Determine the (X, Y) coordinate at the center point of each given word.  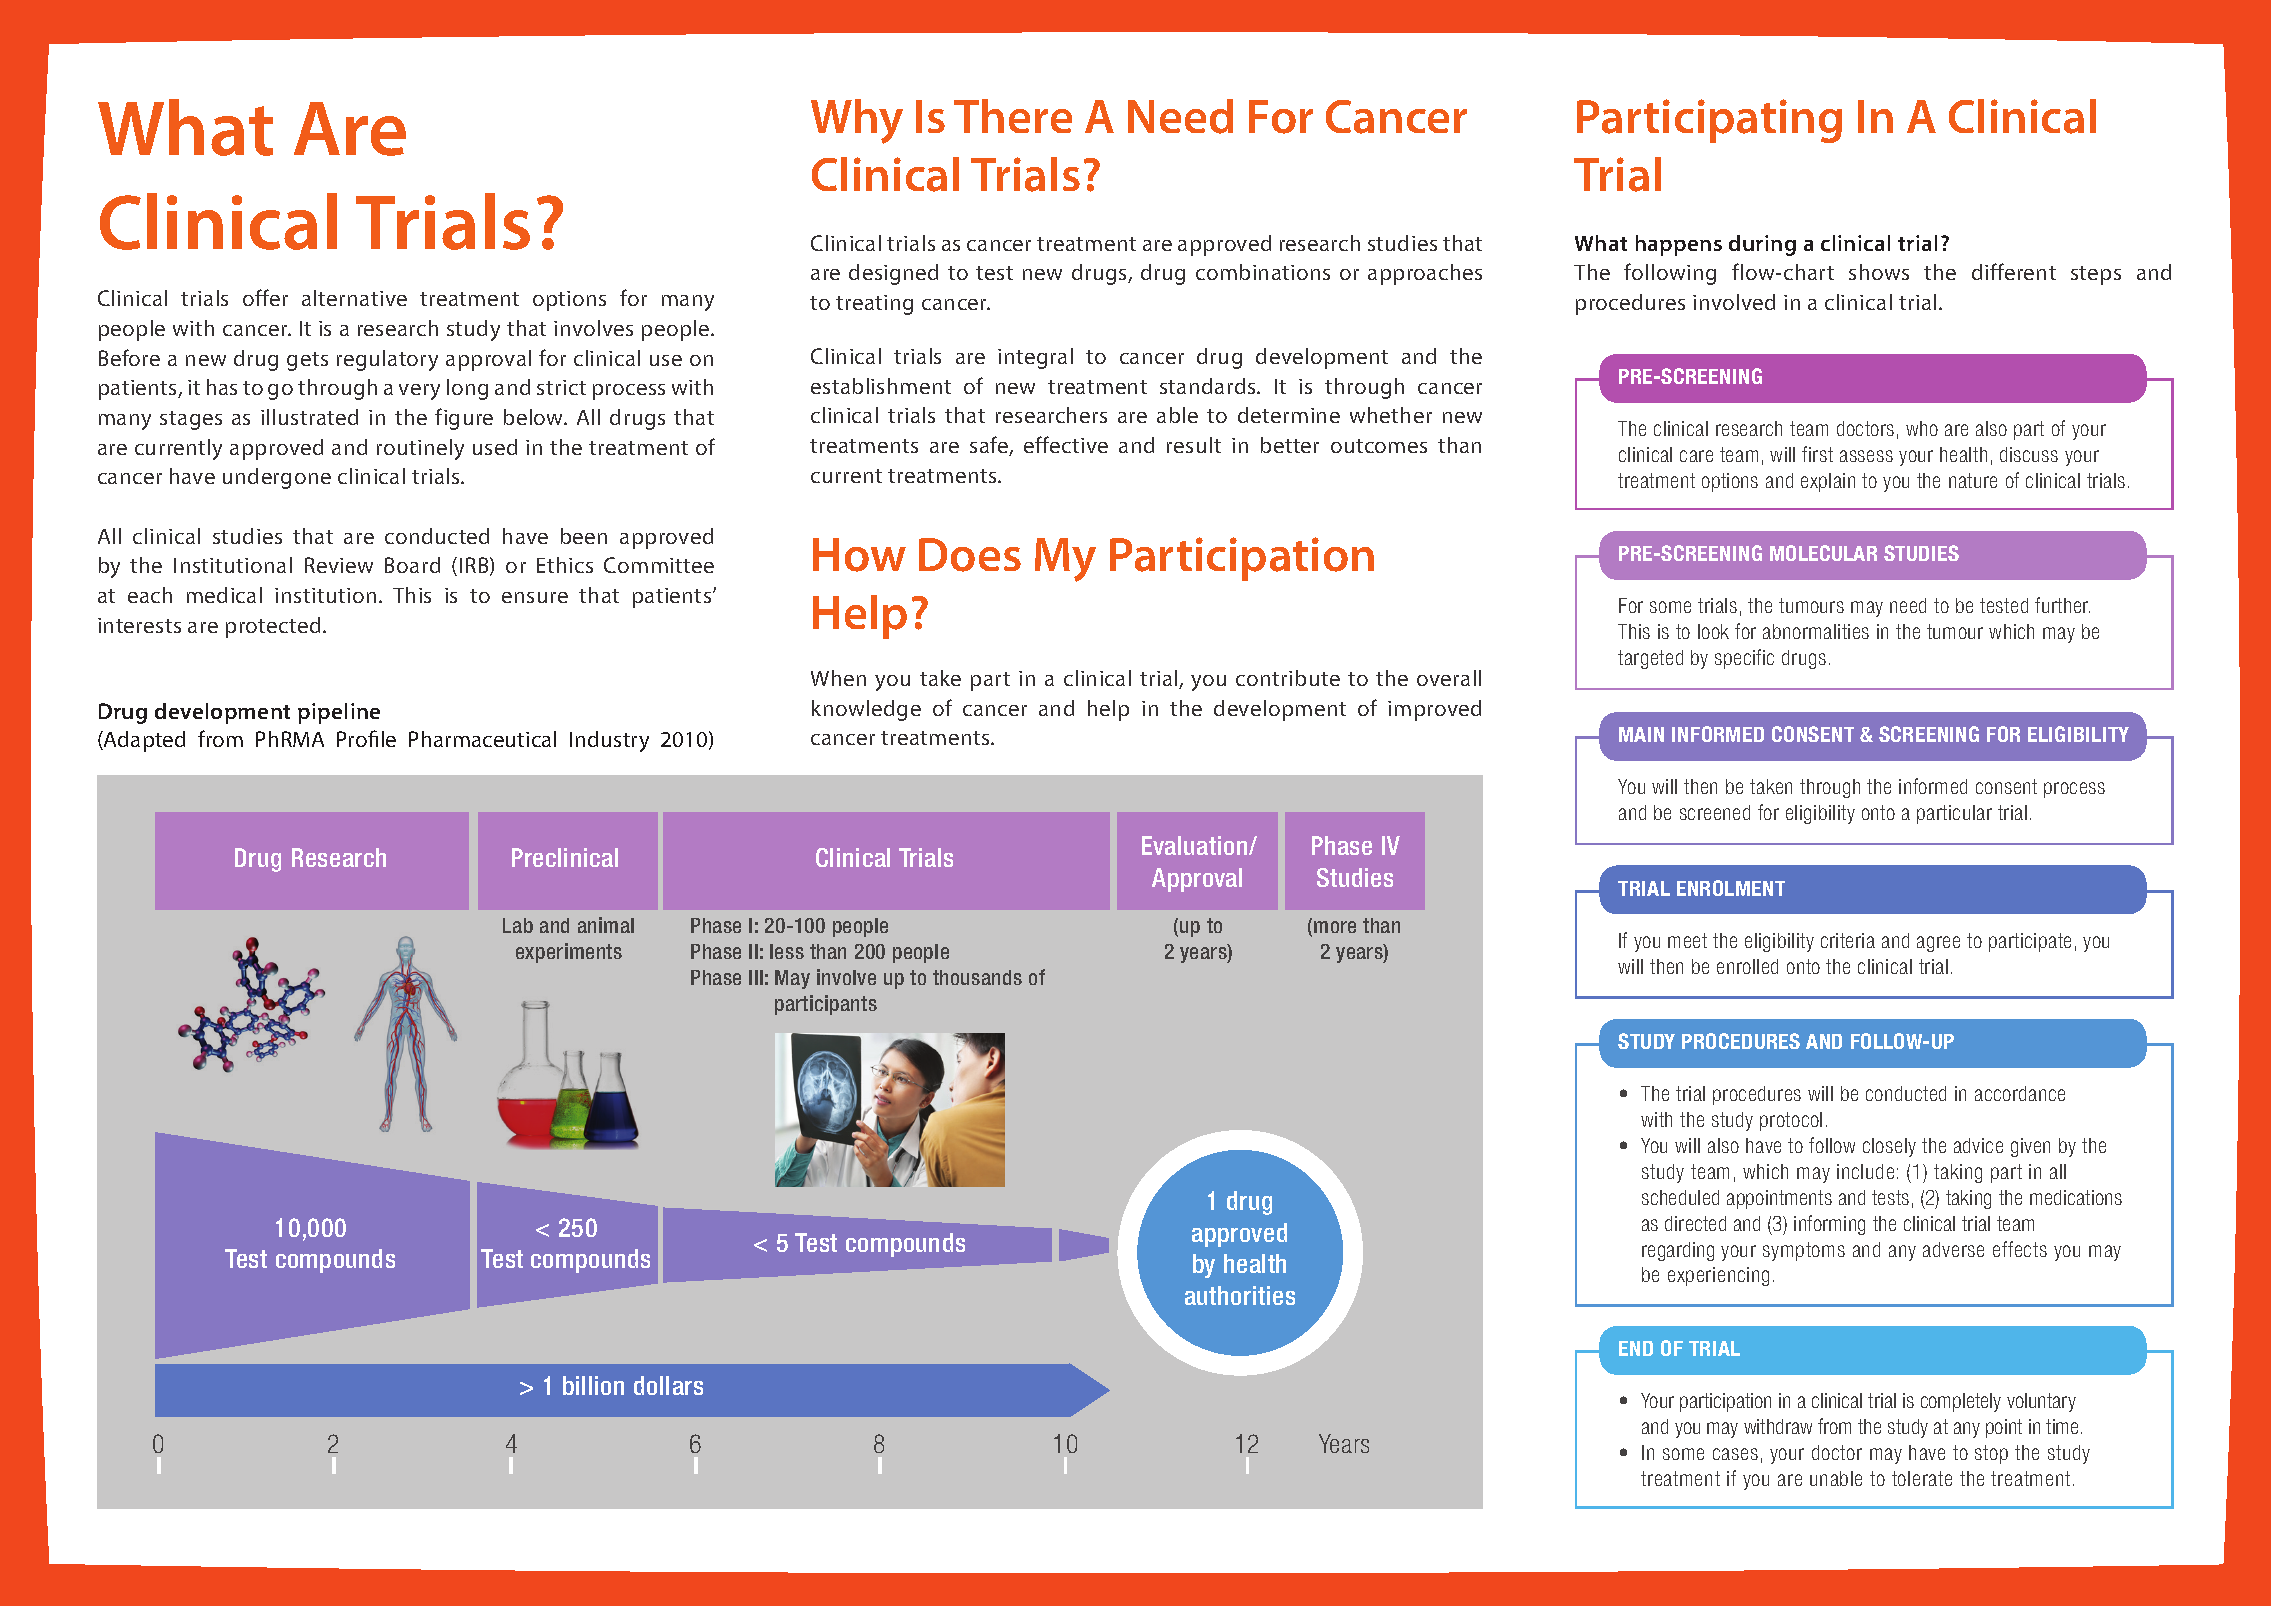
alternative (354, 298)
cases (1735, 1454)
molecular (1823, 553)
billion (593, 1385)
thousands (977, 977)
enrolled (1747, 966)
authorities (1240, 1295)
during (1762, 245)
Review (339, 565)
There (1013, 116)
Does (970, 555)
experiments (569, 953)
